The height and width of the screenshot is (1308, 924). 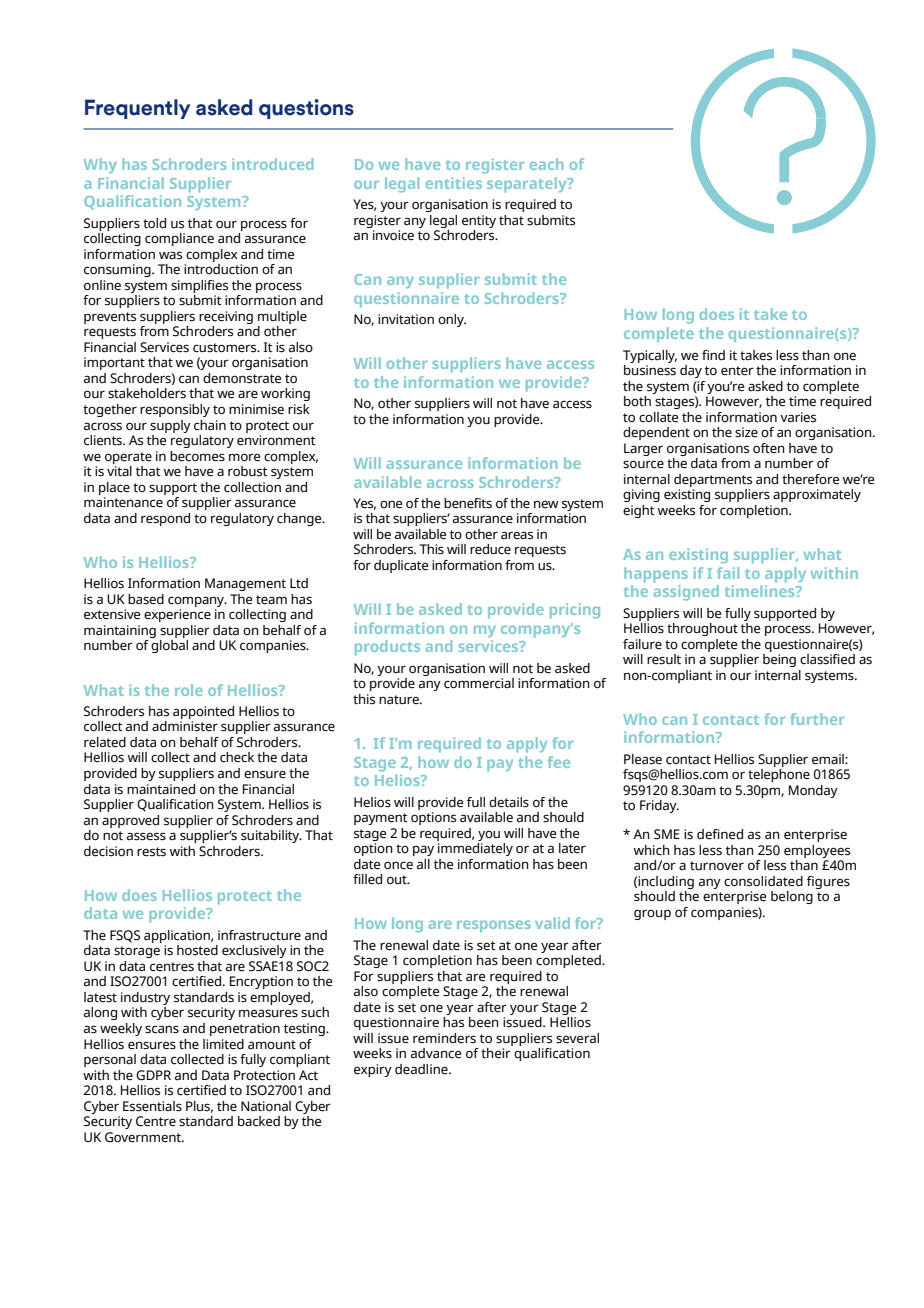 I want to click on telephone, so click(x=779, y=775).
